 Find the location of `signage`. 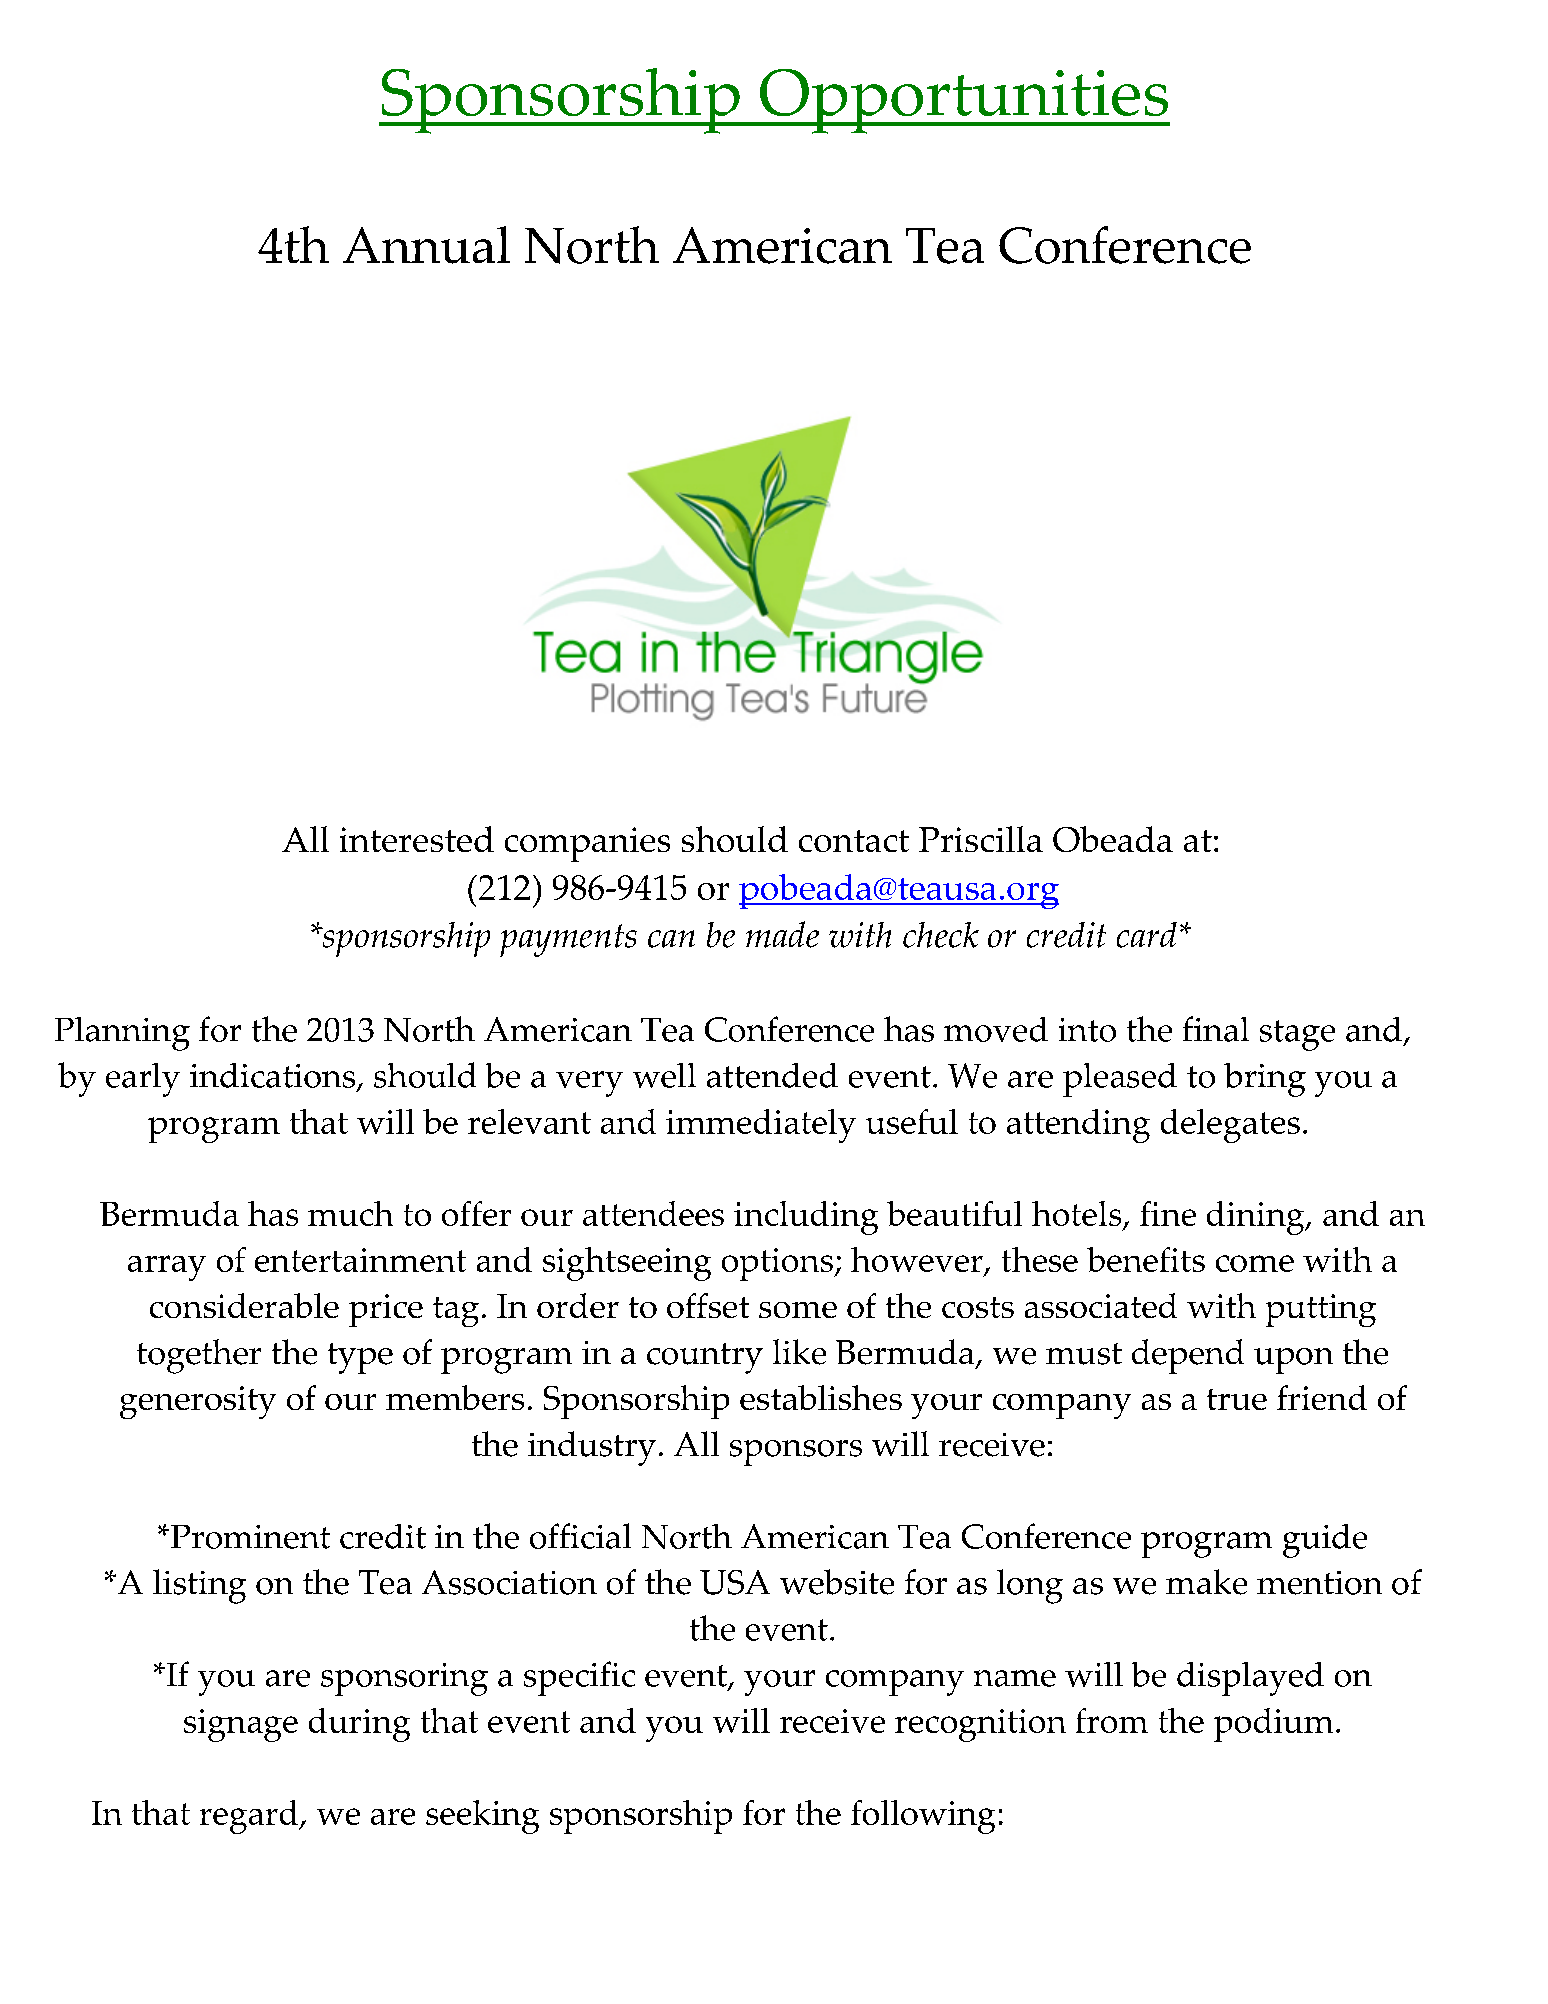

signage is located at coordinates (241, 1725).
